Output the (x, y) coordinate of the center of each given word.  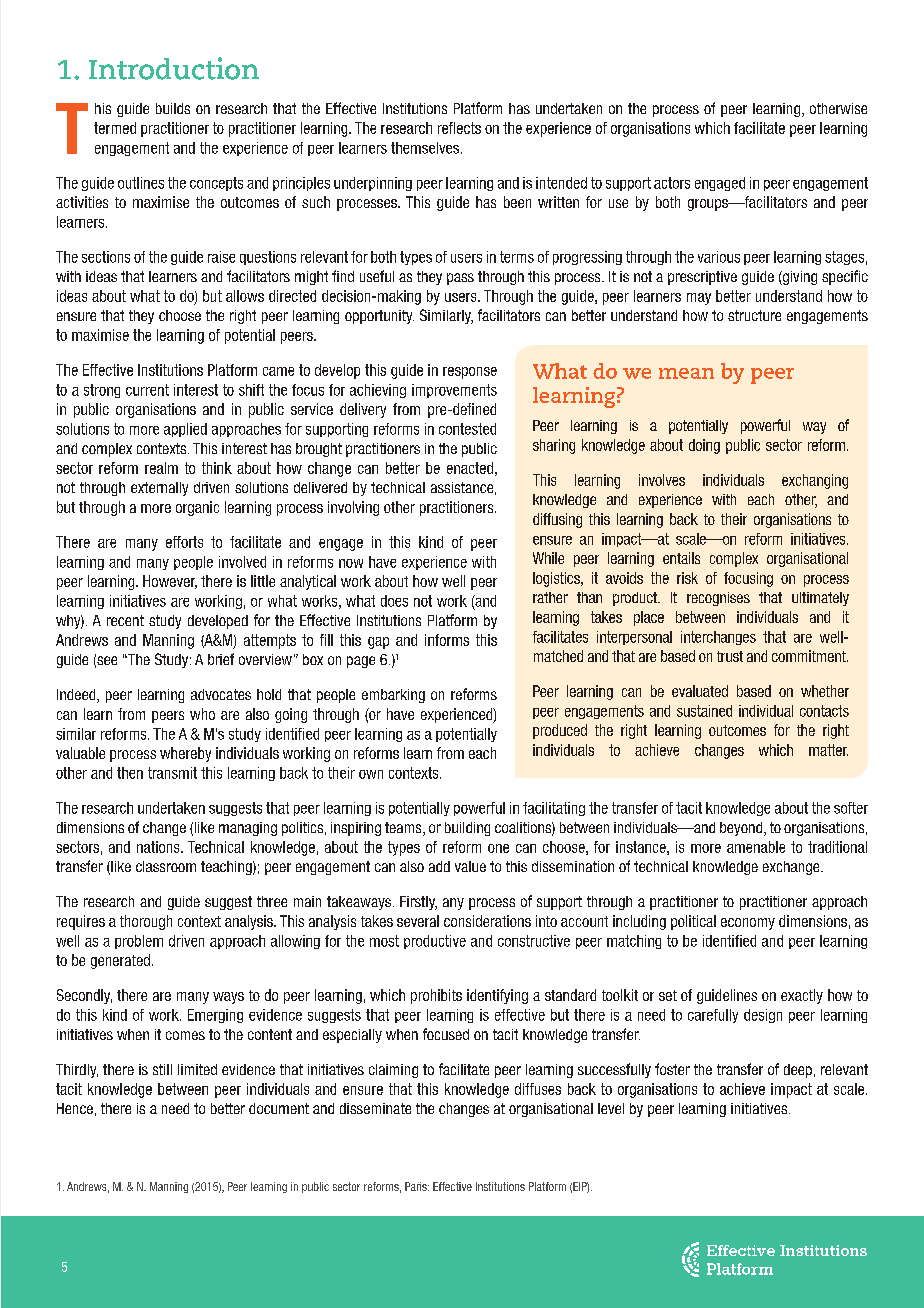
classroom (166, 866)
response (470, 373)
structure (754, 315)
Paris (417, 1186)
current (147, 390)
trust (730, 656)
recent (125, 620)
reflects (459, 128)
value (470, 866)
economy (748, 924)
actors (672, 183)
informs (447, 640)
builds (173, 108)
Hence (75, 1108)
